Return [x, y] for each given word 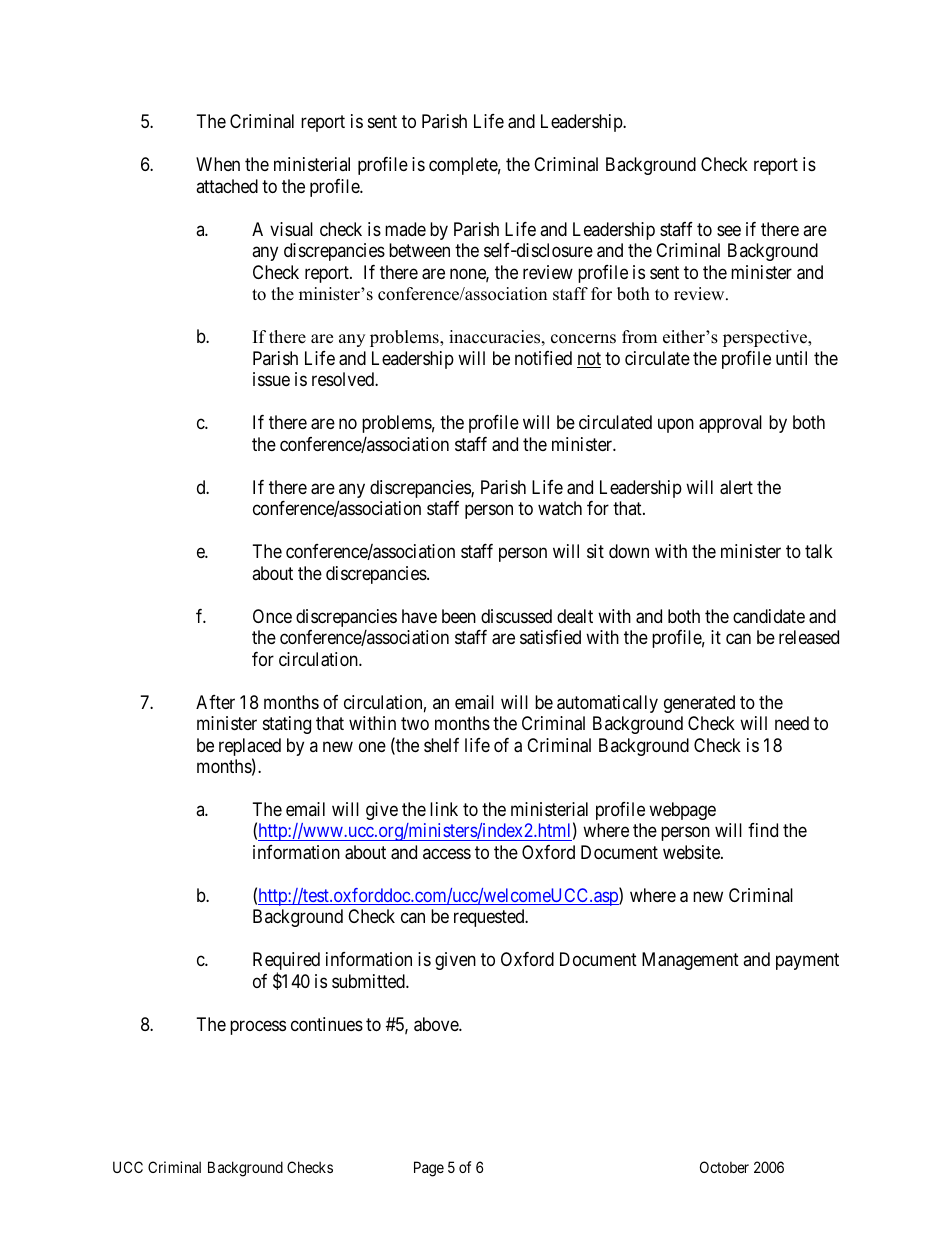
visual [291, 229]
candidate [769, 616]
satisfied [550, 637]
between [419, 250]
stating [287, 725]
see [729, 230]
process [258, 1027]
